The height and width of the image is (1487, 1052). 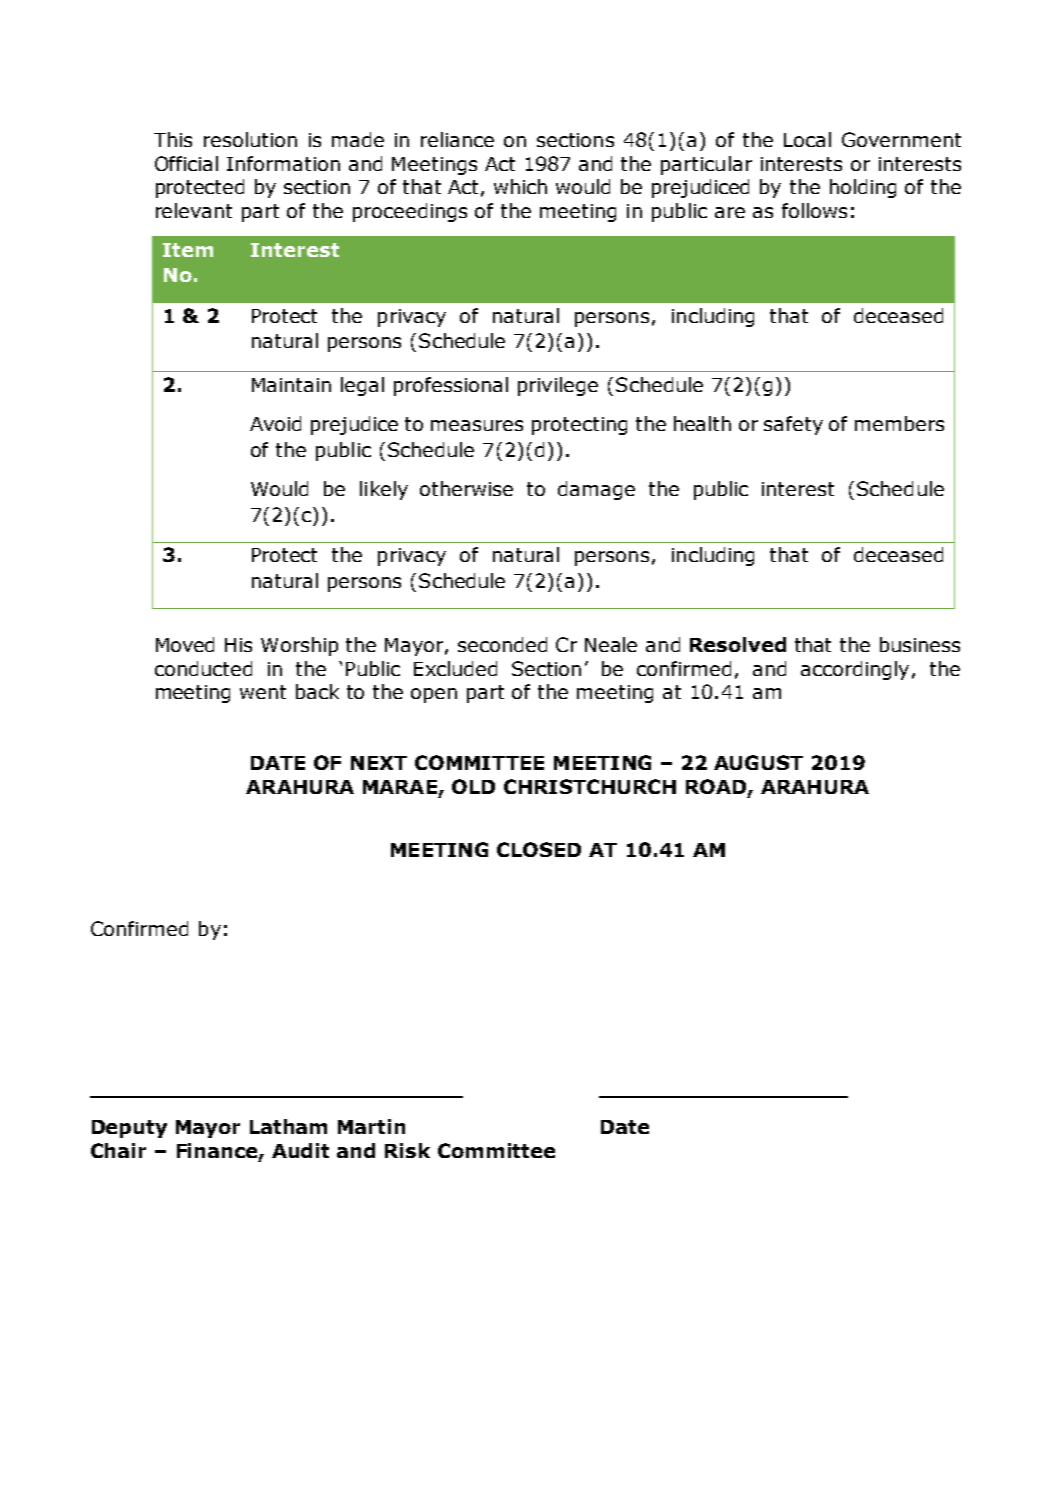 What do you see at coordinates (466, 488) in the image?
I see `otherwise` at bounding box center [466, 488].
